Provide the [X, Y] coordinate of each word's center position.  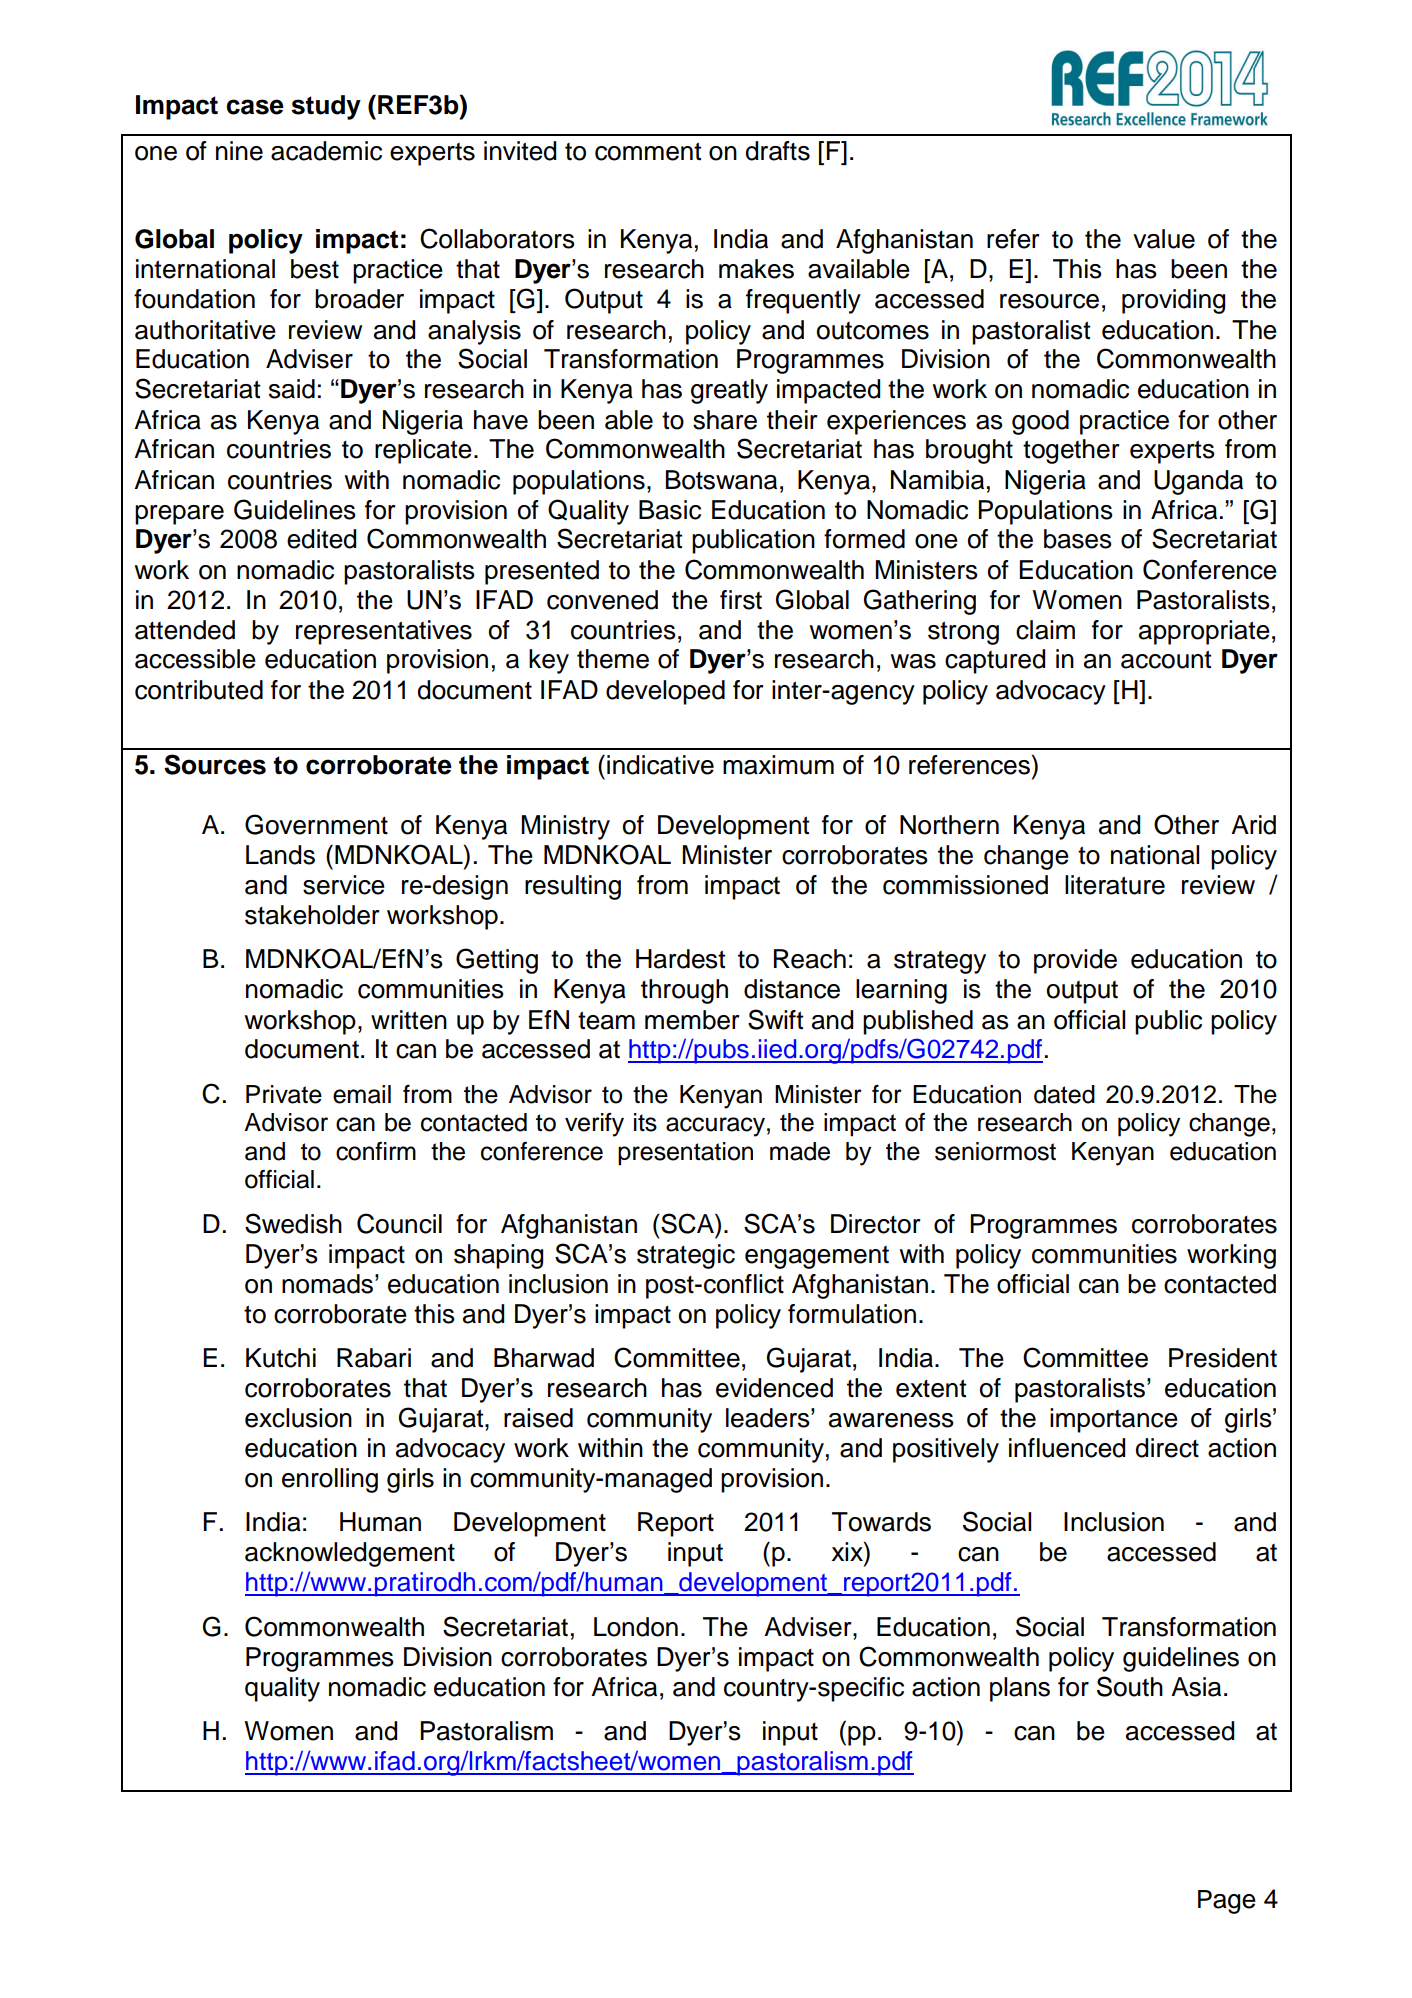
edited [321, 539]
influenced [1067, 1448]
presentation [685, 1154]
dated [1064, 1094]
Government [316, 824]
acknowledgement [350, 1554]
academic [326, 151]
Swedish [293, 1223]
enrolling [330, 1480]
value [1164, 239]
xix [848, 1551]
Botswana [721, 480]
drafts [777, 151]
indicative [660, 765]
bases [1078, 539]
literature [1115, 885]
